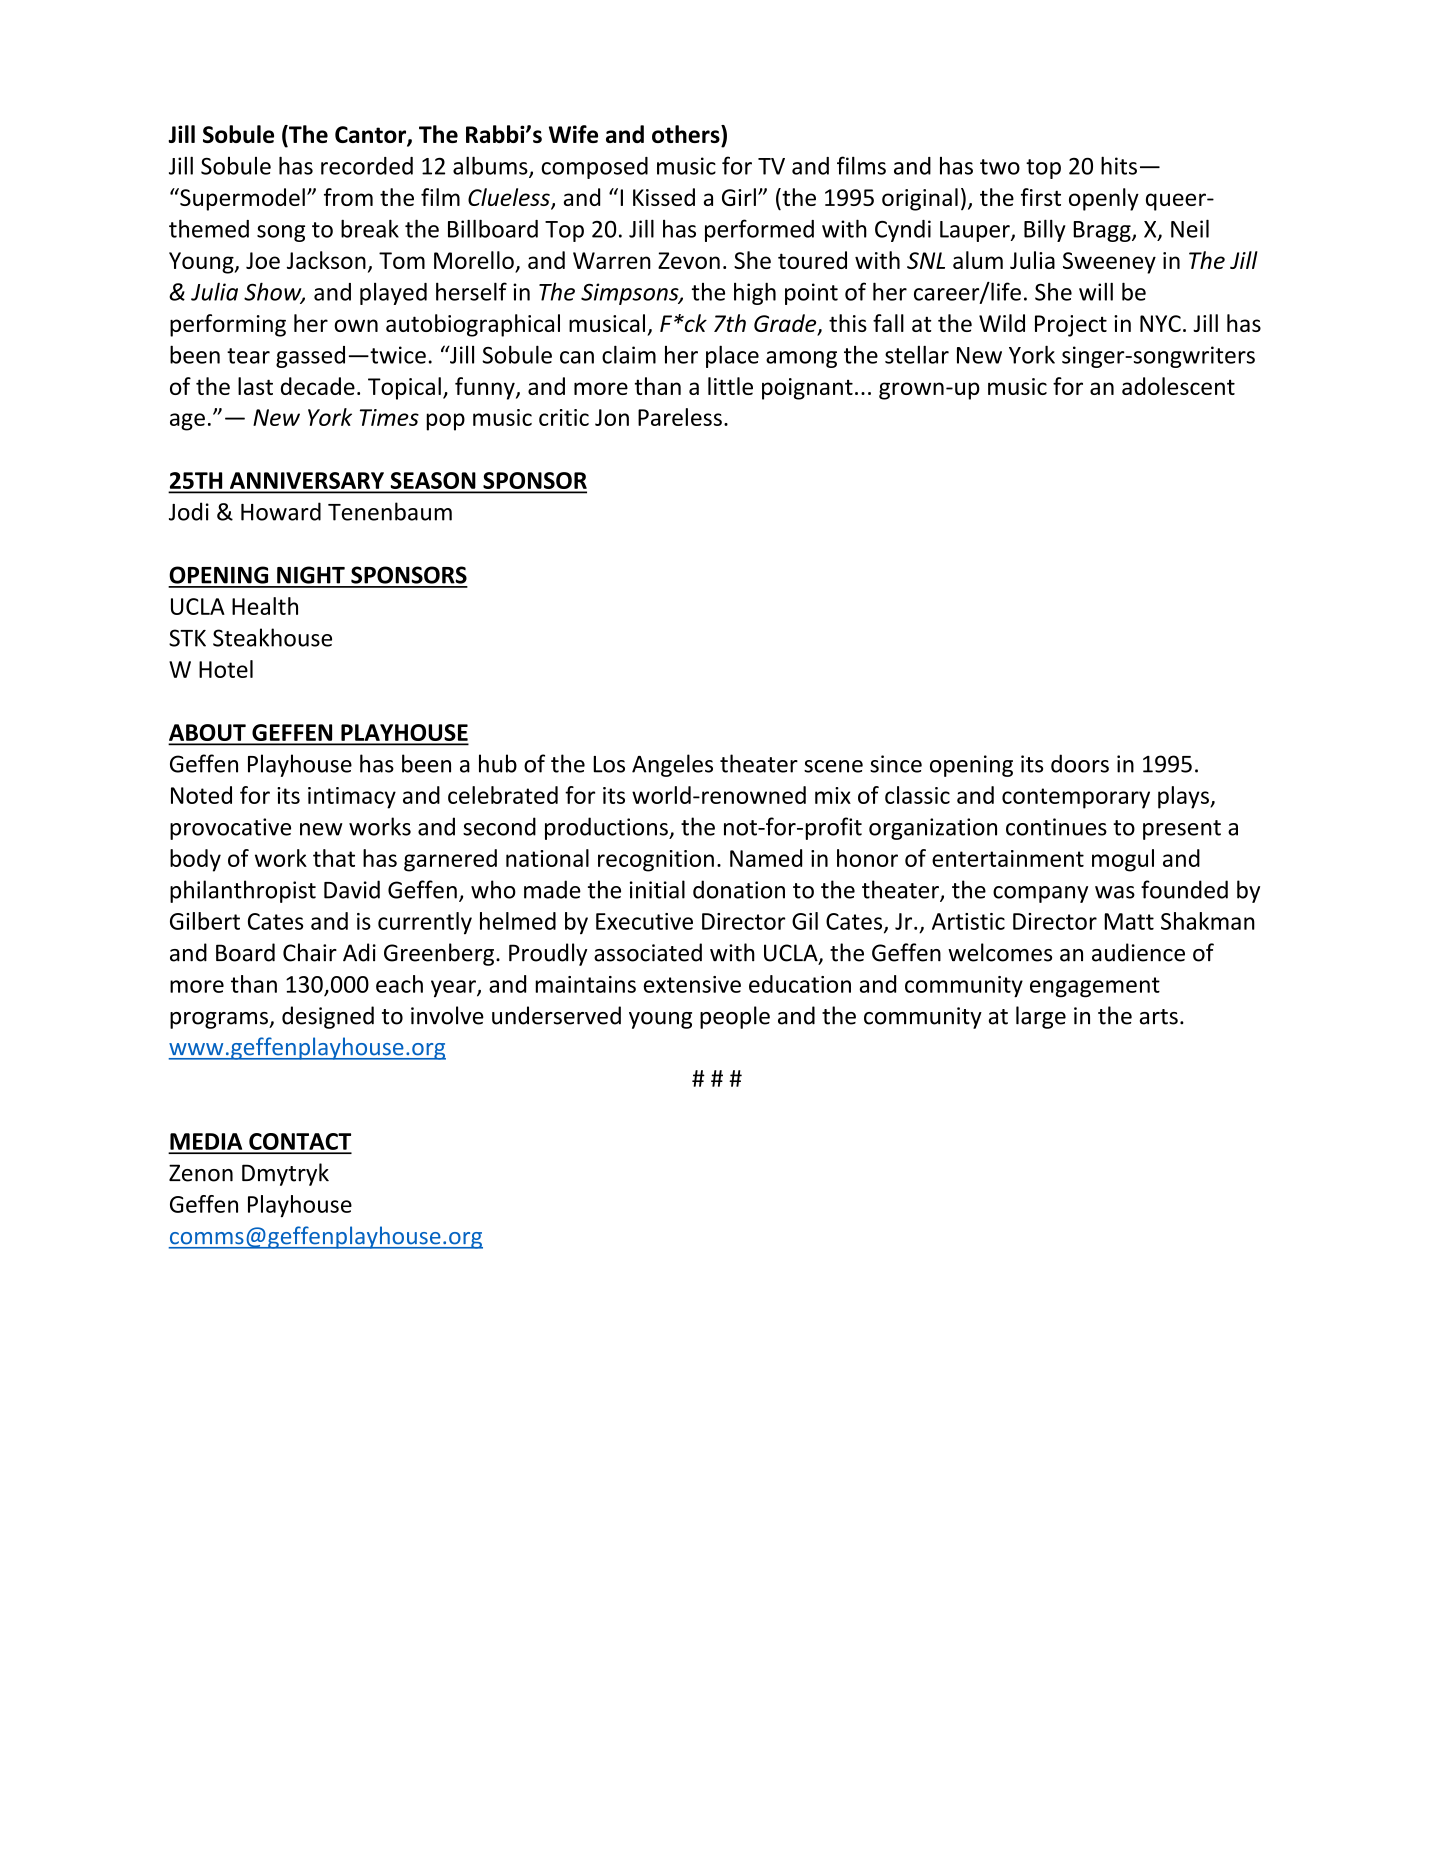 This screenshot has height=1856, width=1434. What do you see at coordinates (657, 889) in the screenshot?
I see `initial` at bounding box center [657, 889].
